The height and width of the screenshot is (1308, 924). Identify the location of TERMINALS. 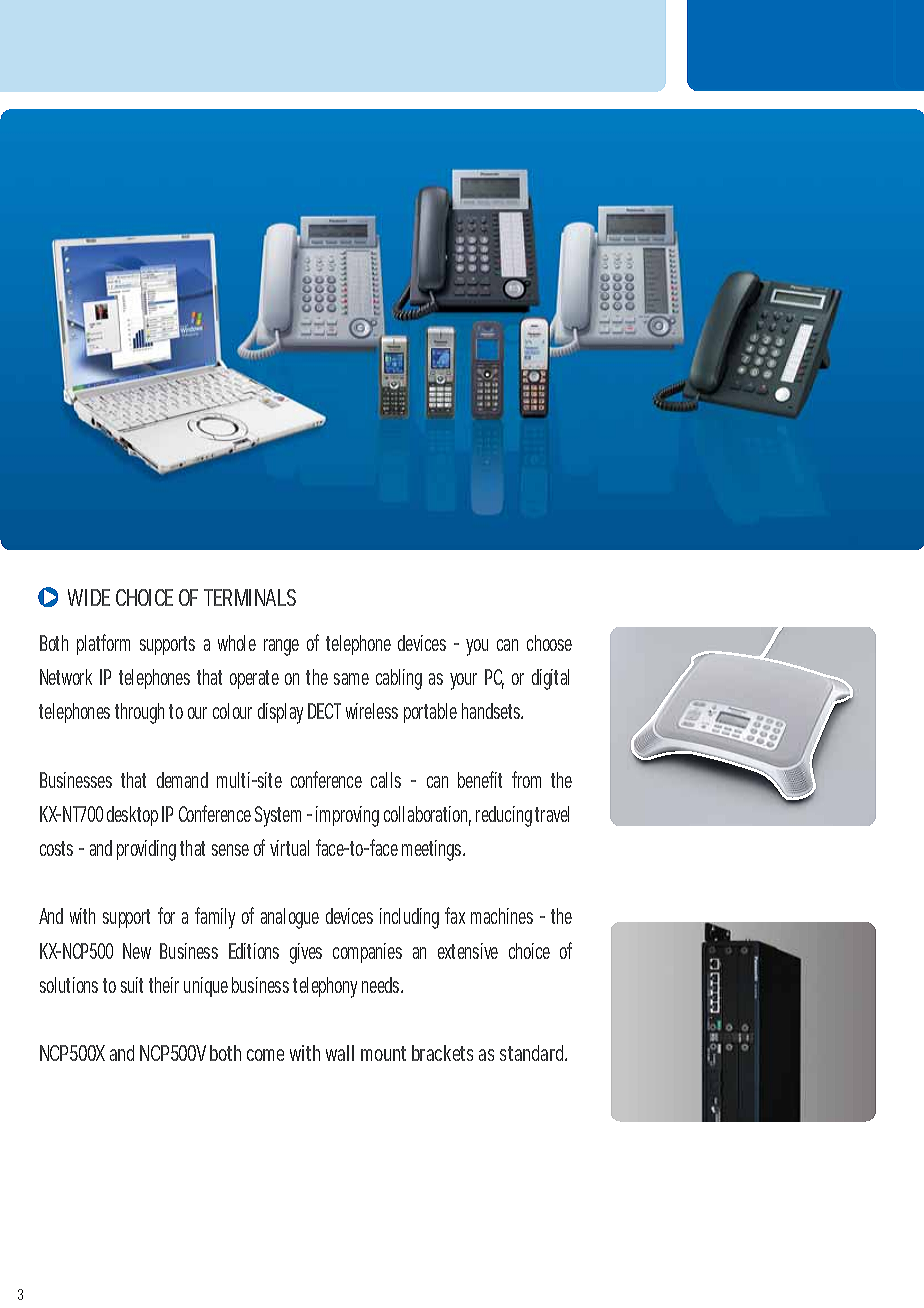
(250, 597).
